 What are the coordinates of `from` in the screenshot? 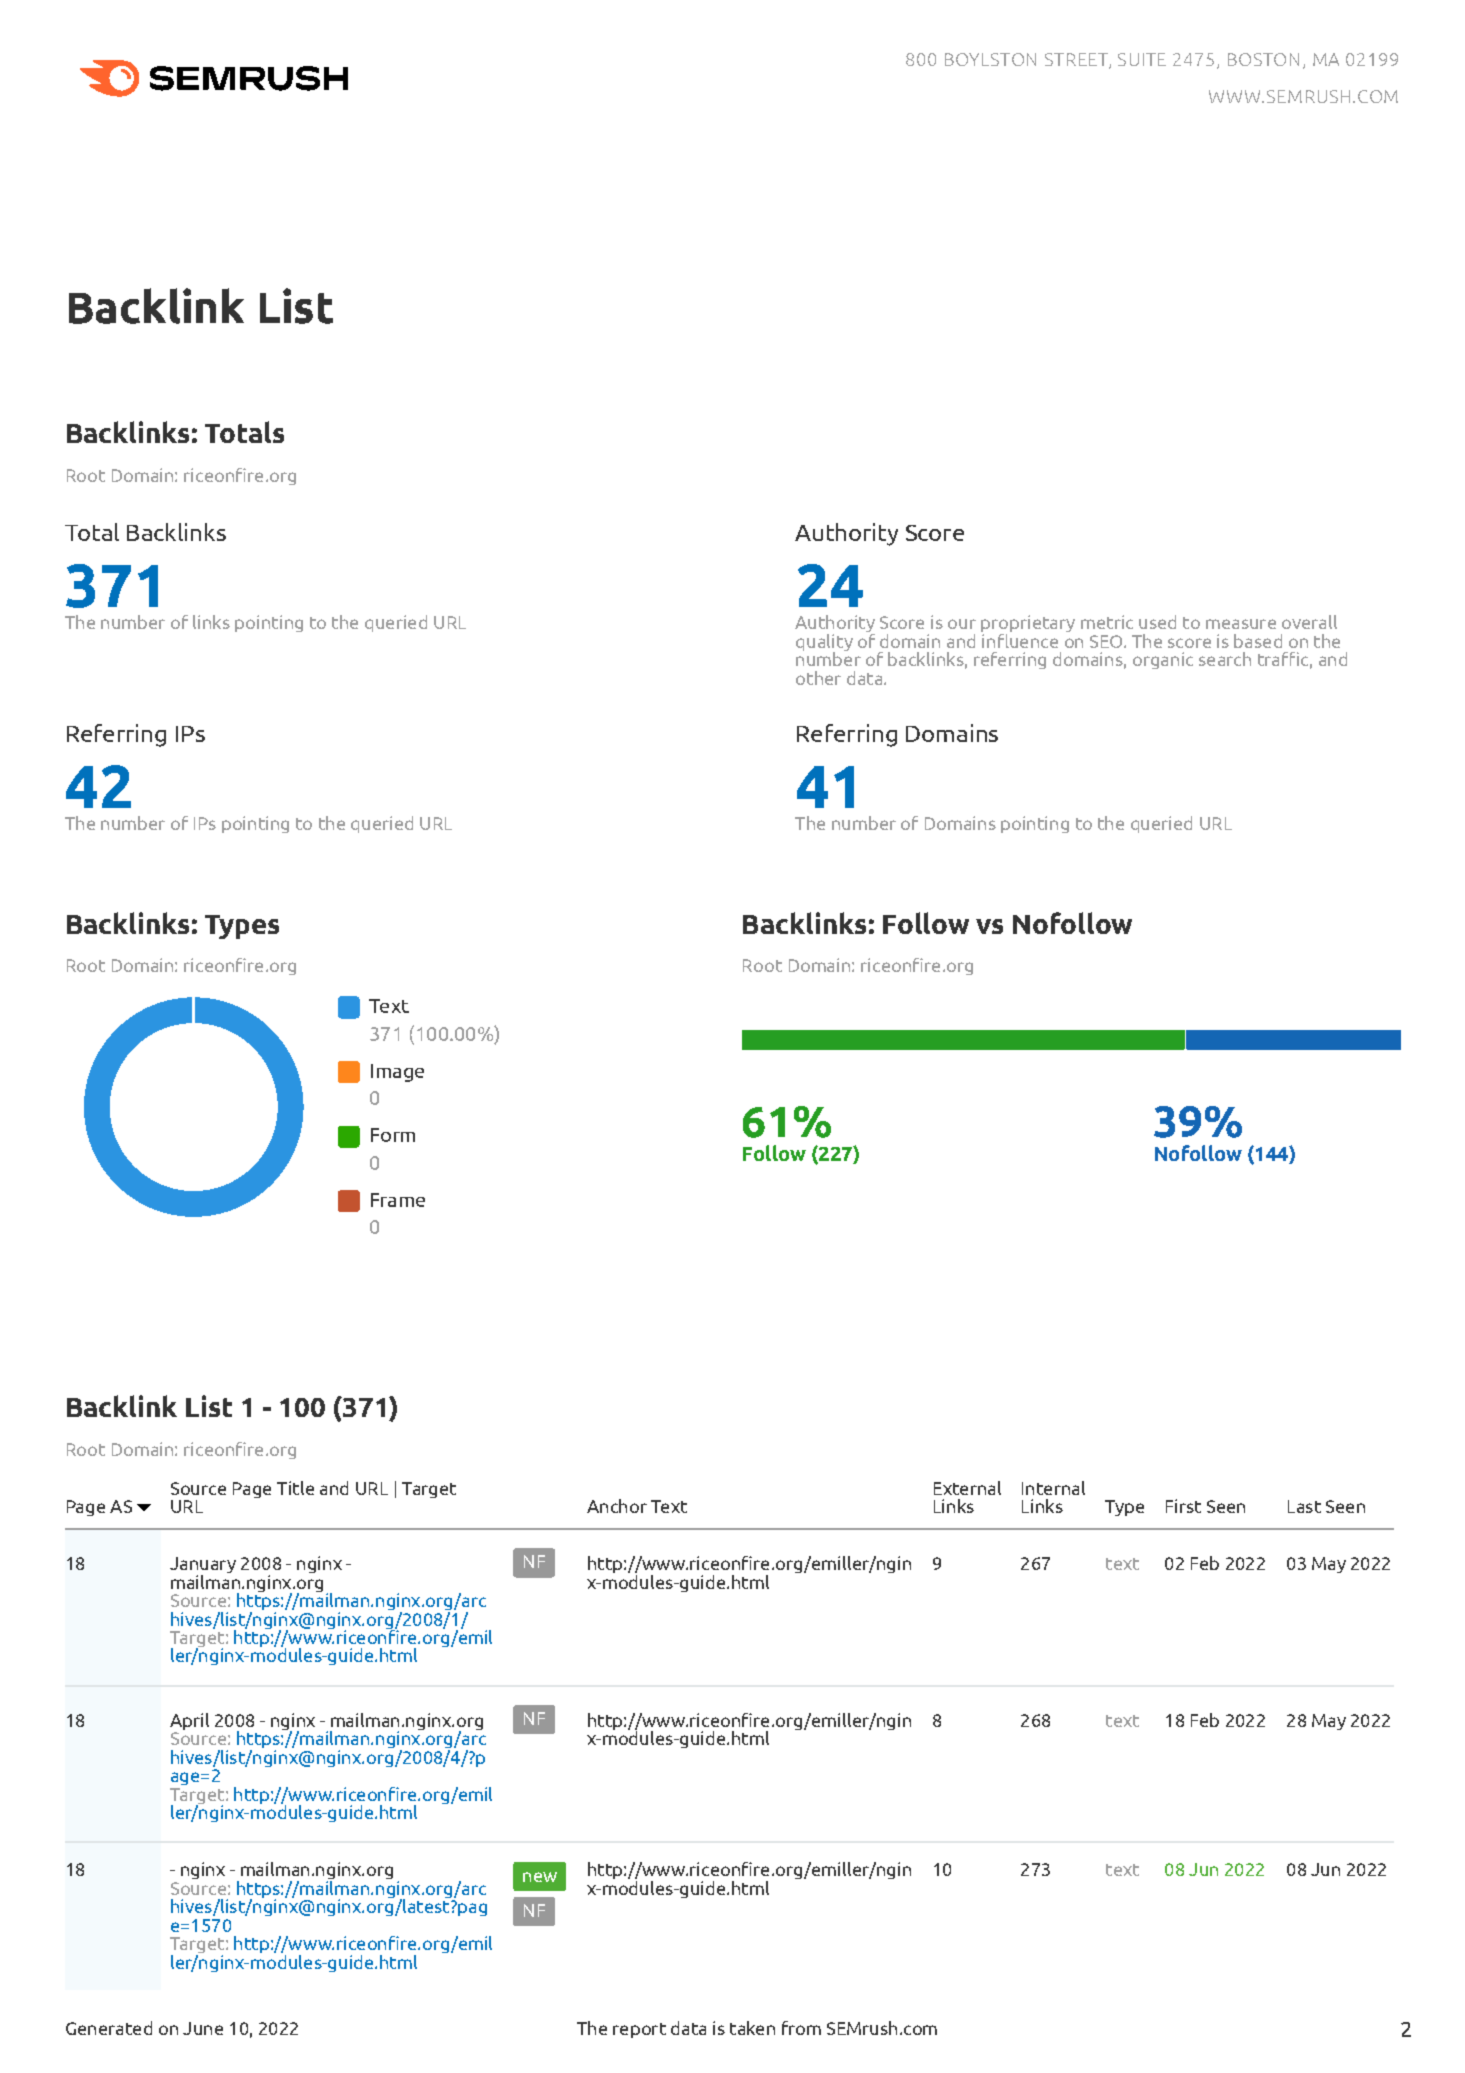 It's located at (801, 2028).
